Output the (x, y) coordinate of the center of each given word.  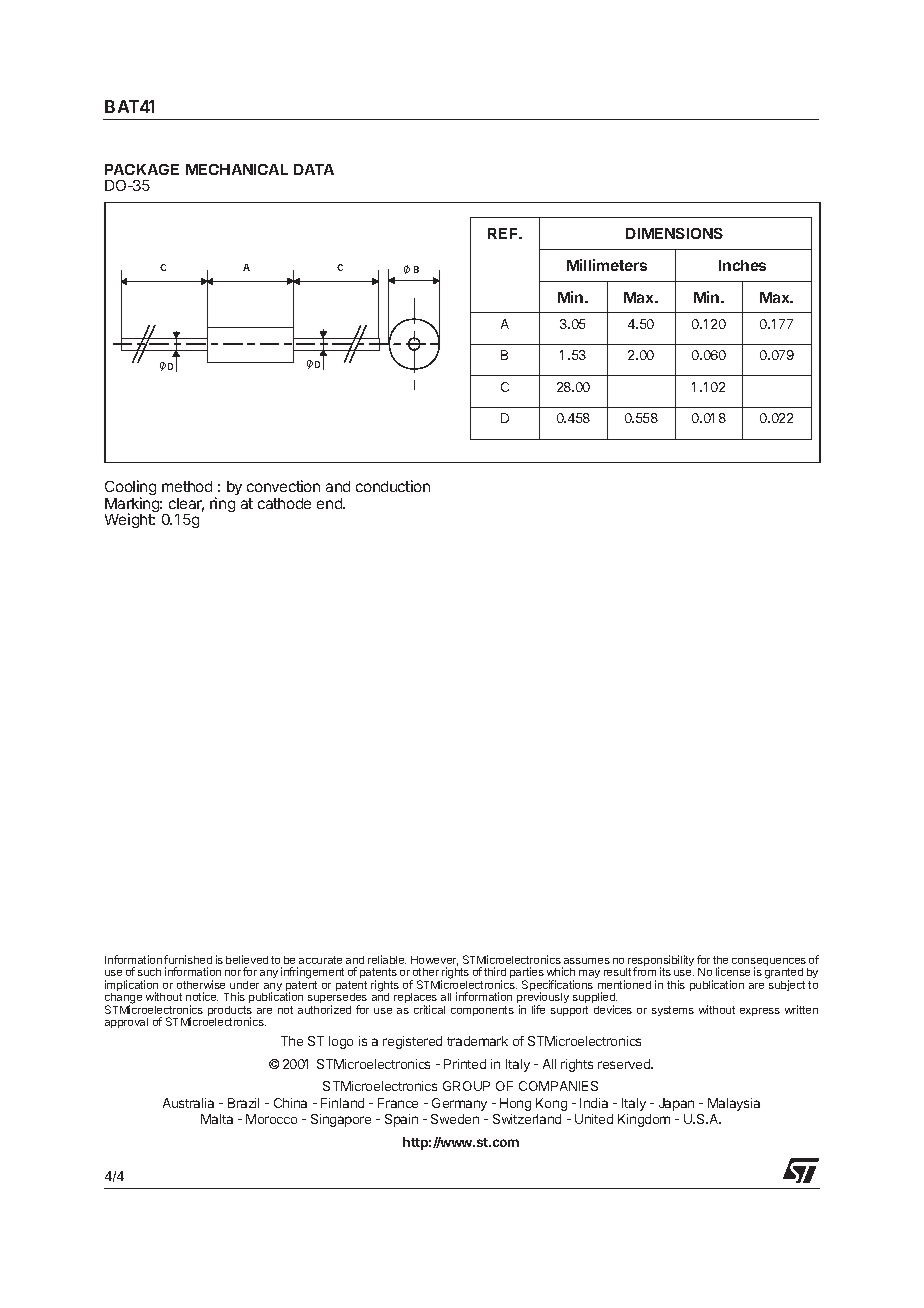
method (187, 486)
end (330, 503)
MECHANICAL (237, 169)
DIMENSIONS (674, 233)
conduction (393, 486)
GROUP (466, 1086)
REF (504, 233)
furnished (188, 959)
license (733, 971)
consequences (770, 963)
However (434, 961)
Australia (188, 1103)
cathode (284, 503)
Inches (742, 265)
